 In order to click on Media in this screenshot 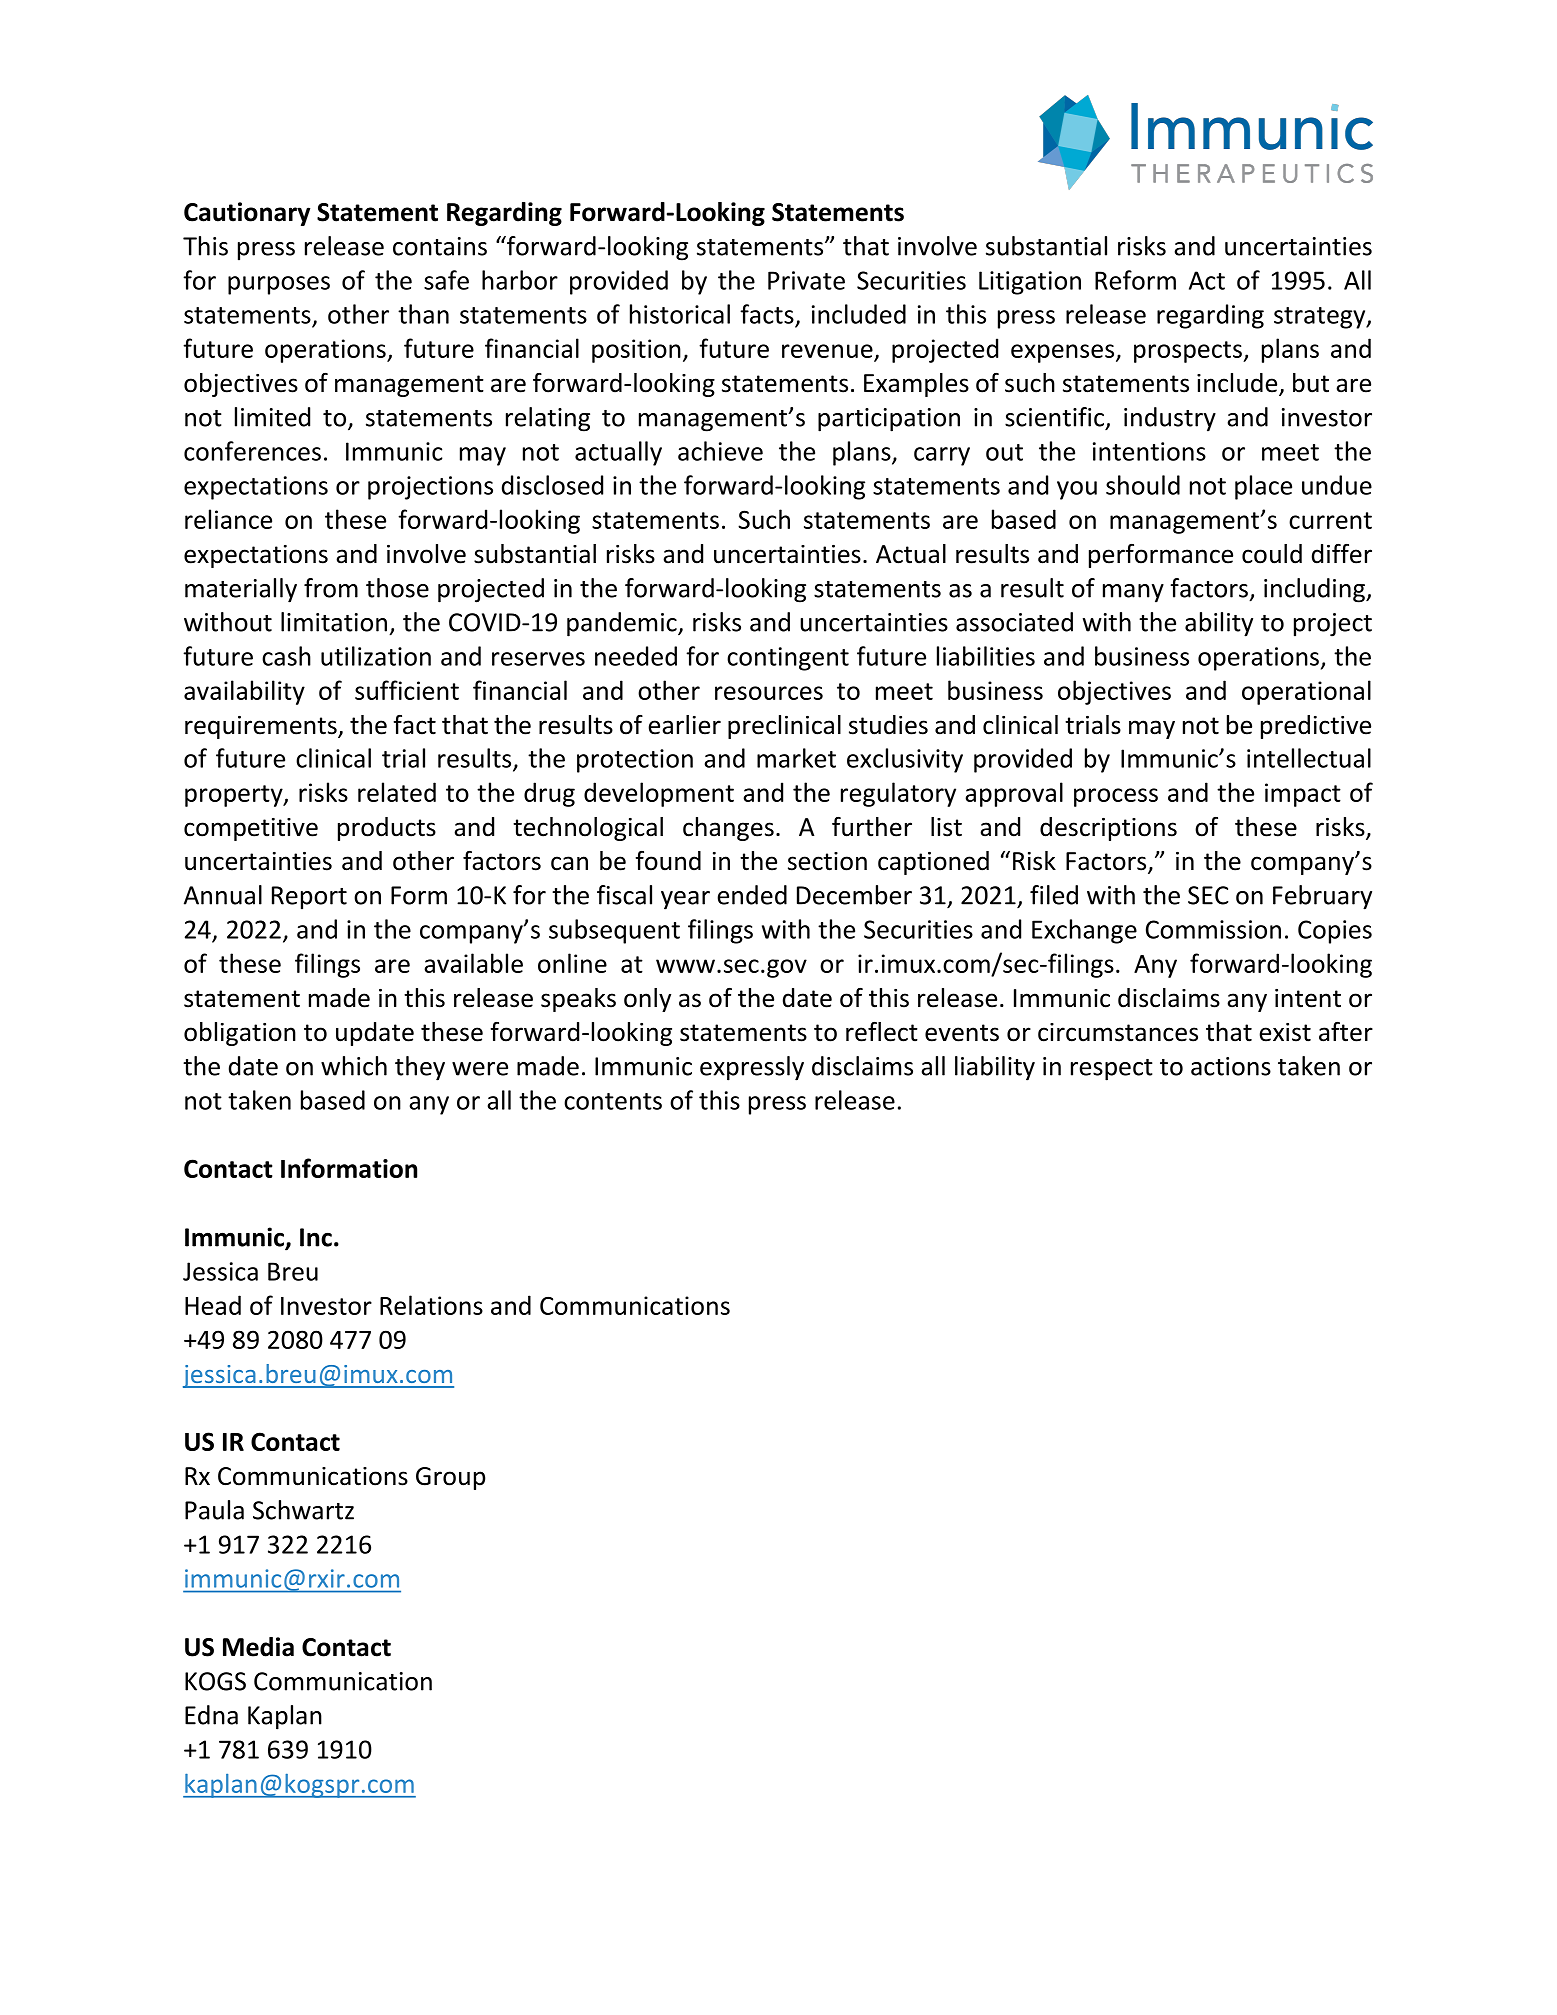, I will do `click(258, 1647)`.
